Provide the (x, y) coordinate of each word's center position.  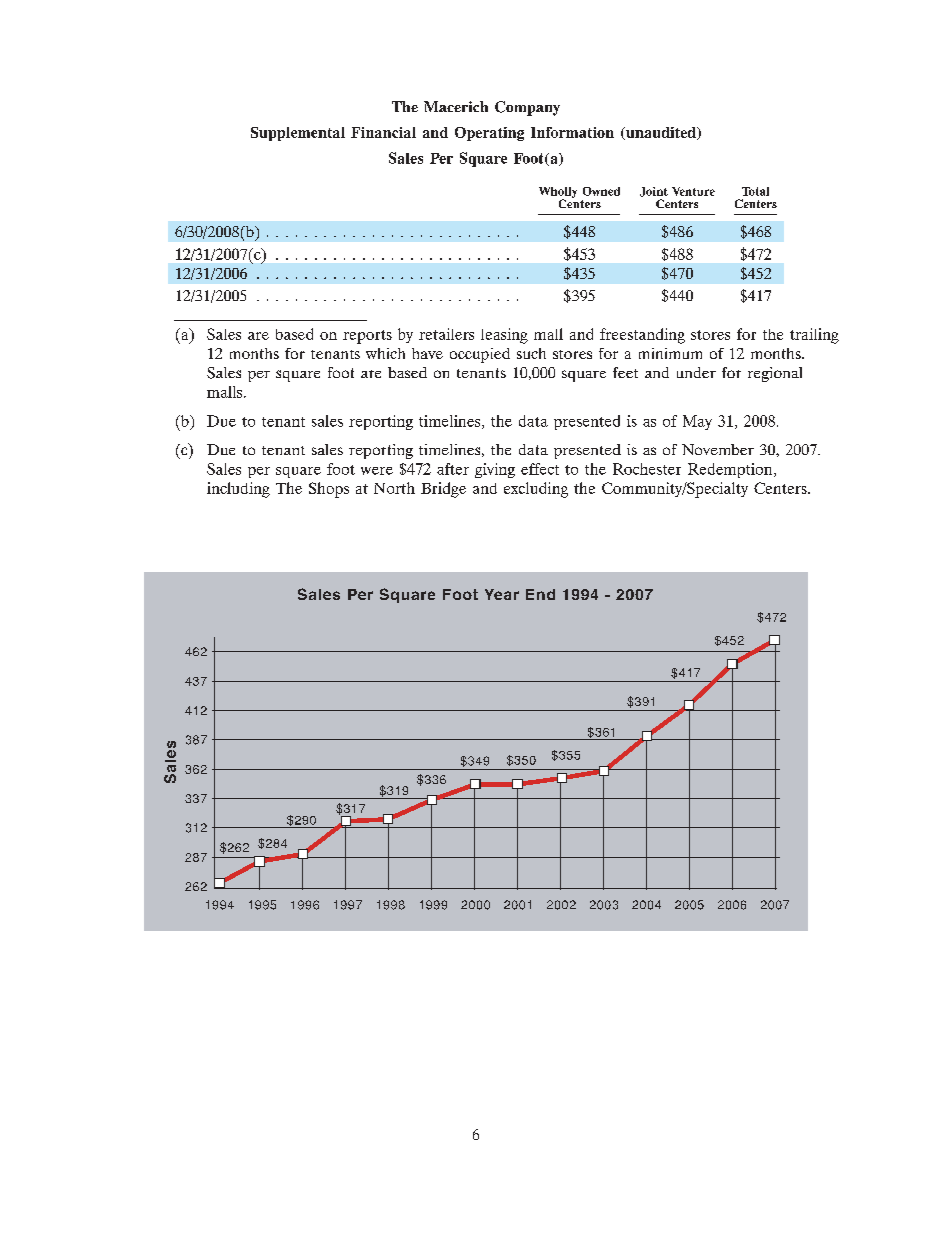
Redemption (731, 470)
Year (502, 594)
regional (775, 374)
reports (367, 337)
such (531, 353)
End (540, 594)
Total (755, 191)
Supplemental (298, 134)
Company (527, 108)
